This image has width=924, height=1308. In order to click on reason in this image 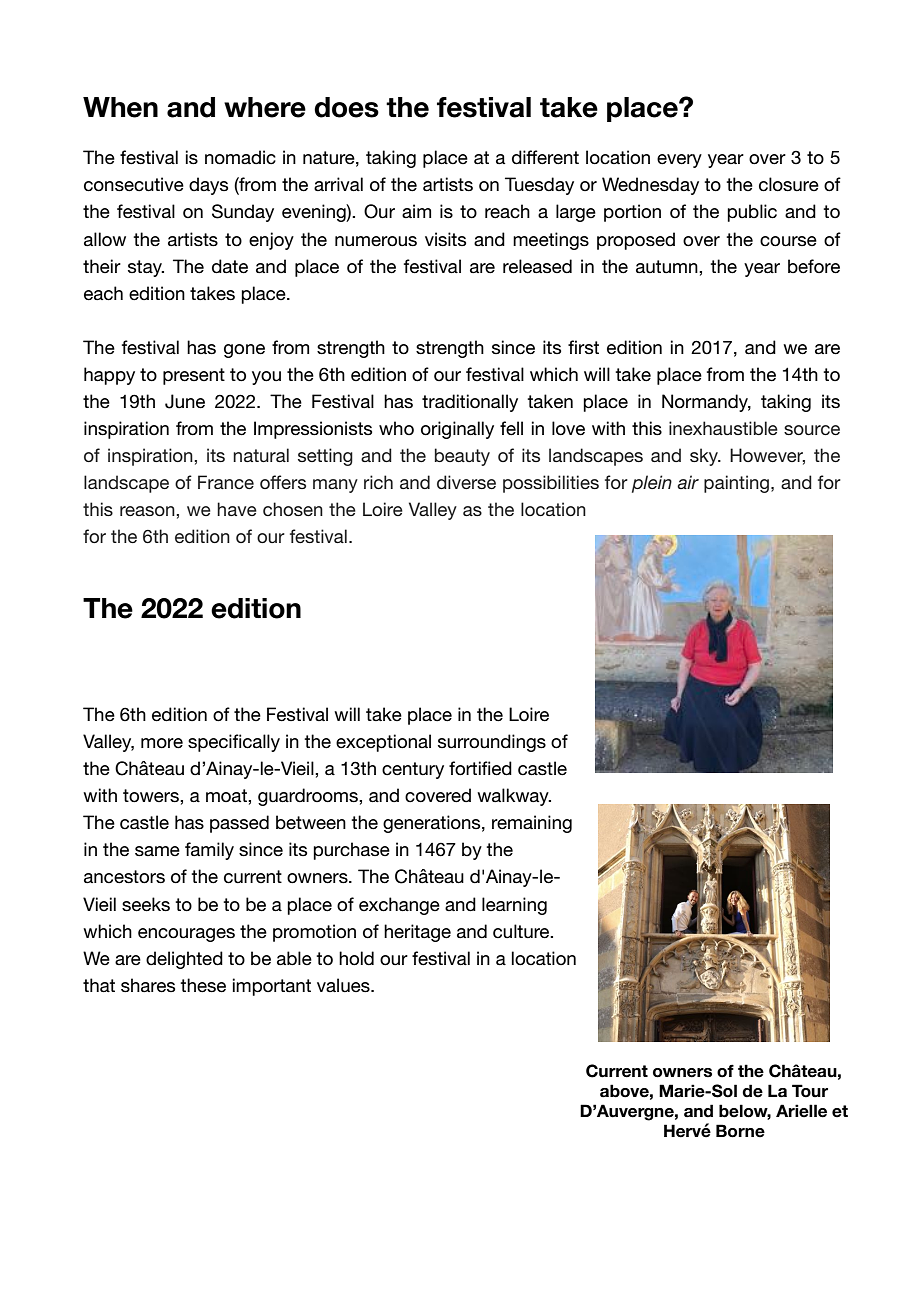, I will do `click(148, 511)`.
